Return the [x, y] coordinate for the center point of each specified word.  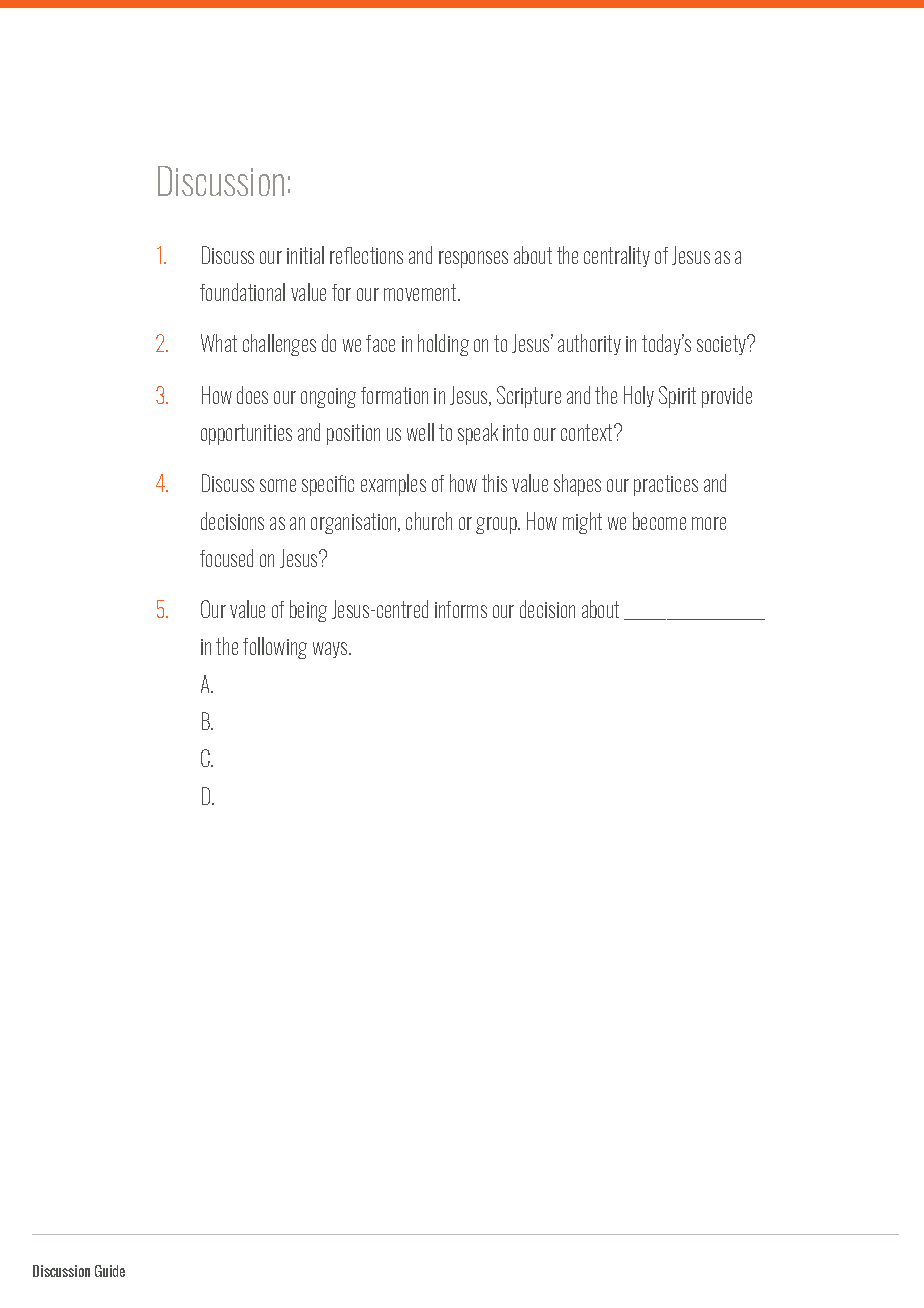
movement [421, 292]
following [275, 648]
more [709, 523]
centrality [617, 256]
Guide [110, 1271]
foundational [242, 292]
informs [461, 609]
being [308, 611]
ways [331, 650]
